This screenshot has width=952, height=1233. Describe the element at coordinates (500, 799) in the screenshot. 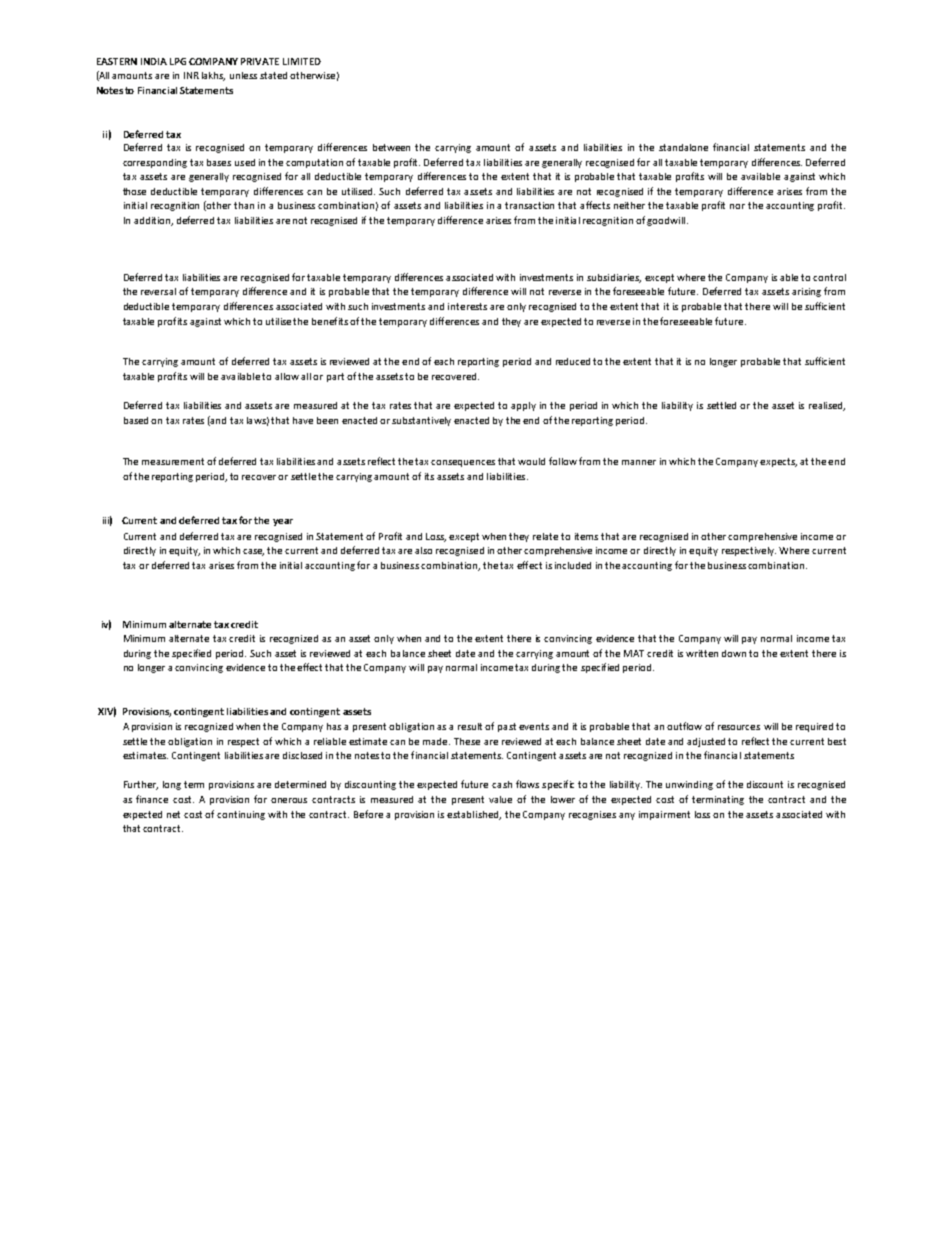

I see `value` at that location.
